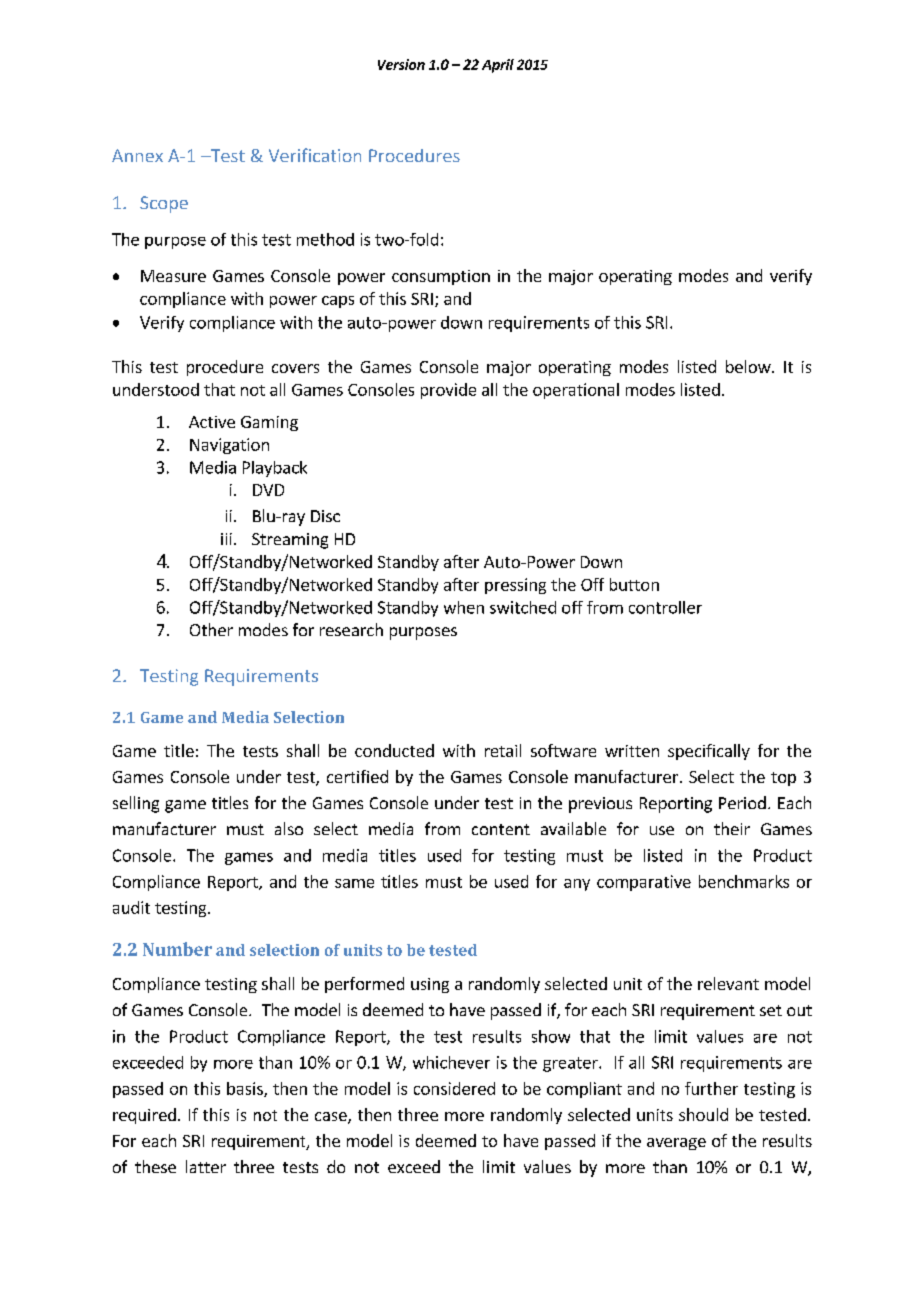 The image size is (924, 1308). What do you see at coordinates (503, 750) in the screenshot?
I see `retail` at bounding box center [503, 750].
